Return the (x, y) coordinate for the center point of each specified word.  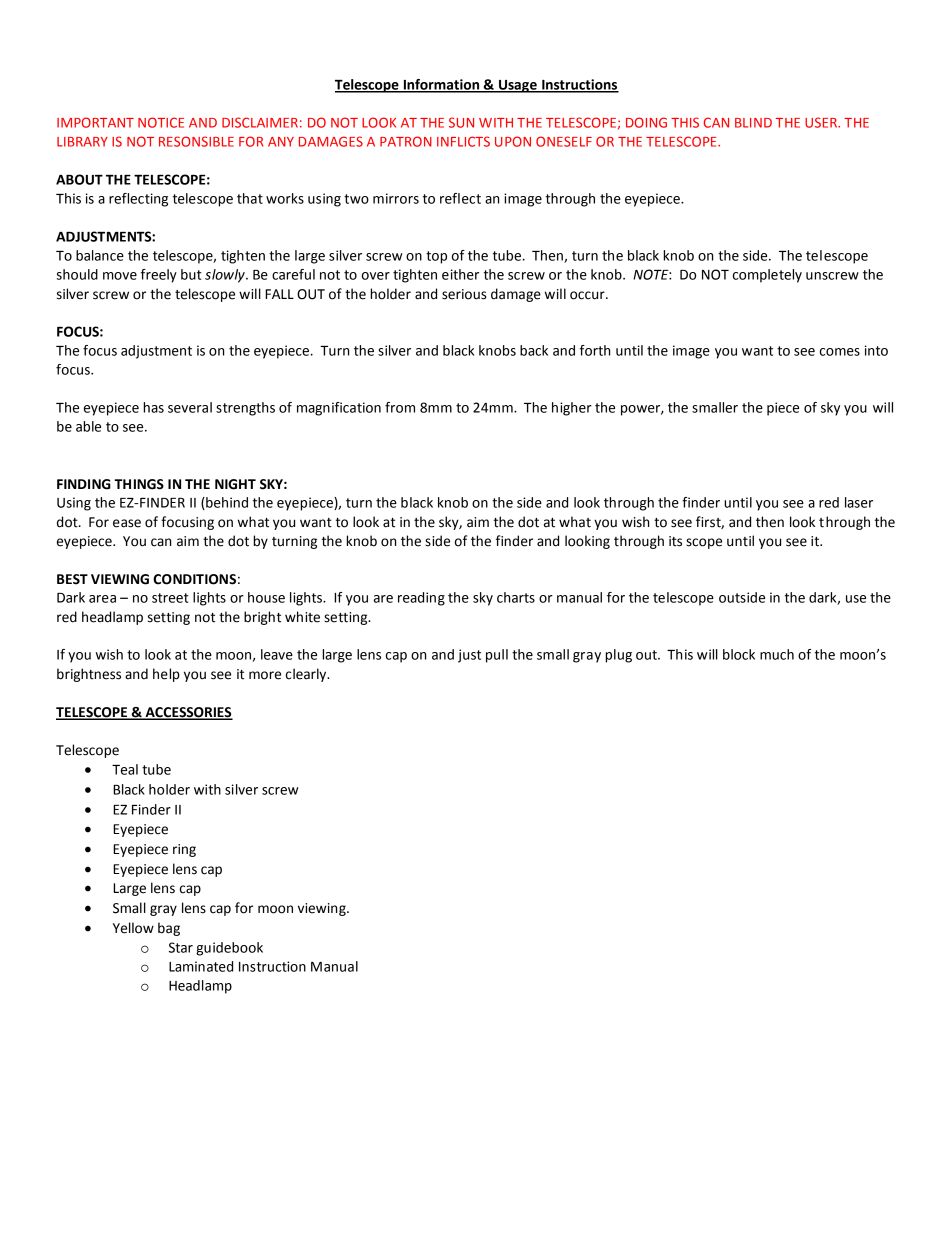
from (400, 407)
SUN (461, 122)
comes (840, 352)
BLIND (753, 123)
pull (497, 656)
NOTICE (161, 122)
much (777, 654)
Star (181, 947)
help (166, 675)
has (153, 407)
